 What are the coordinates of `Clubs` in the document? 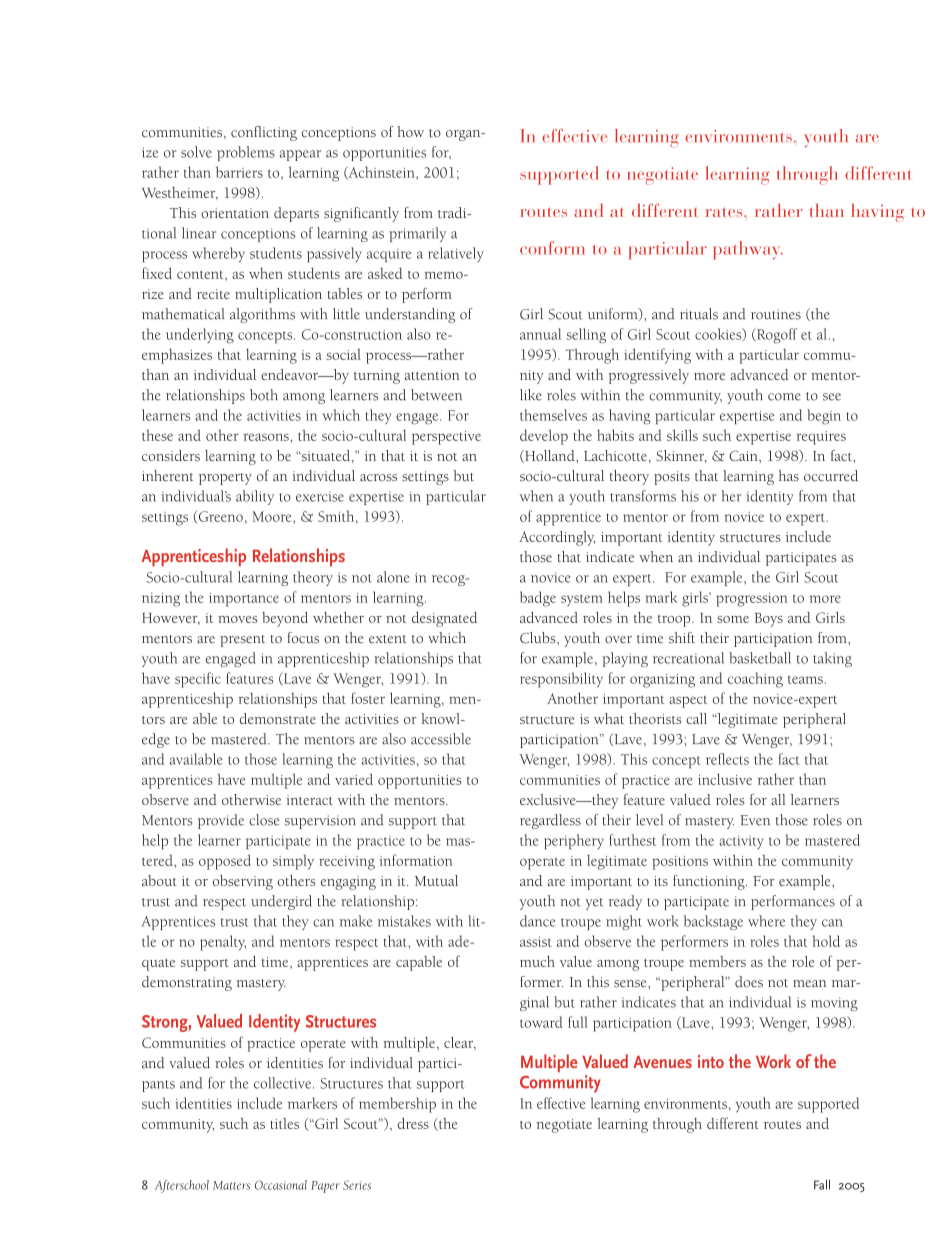 It's located at (539, 638).
